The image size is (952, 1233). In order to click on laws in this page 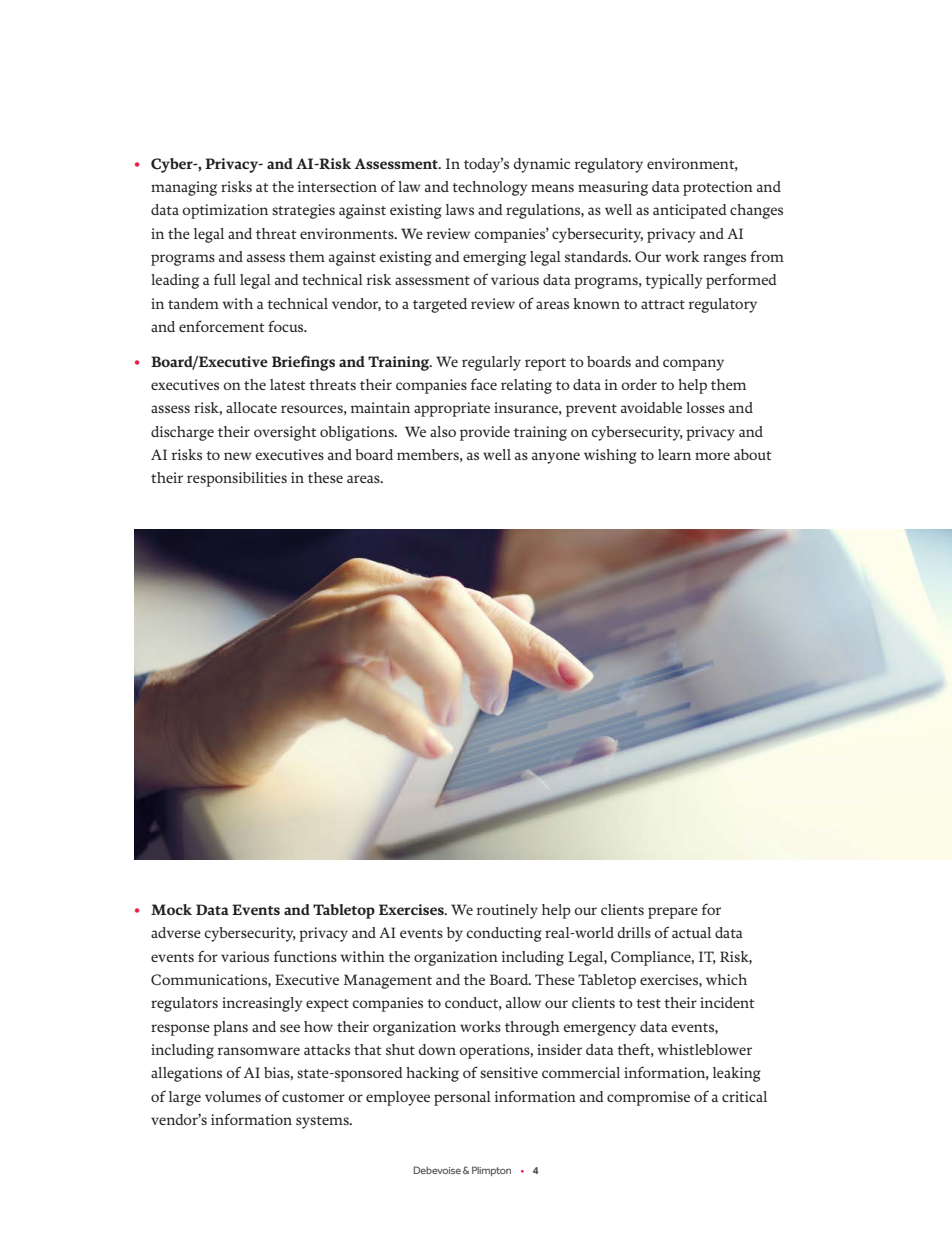, I will do `click(460, 209)`.
